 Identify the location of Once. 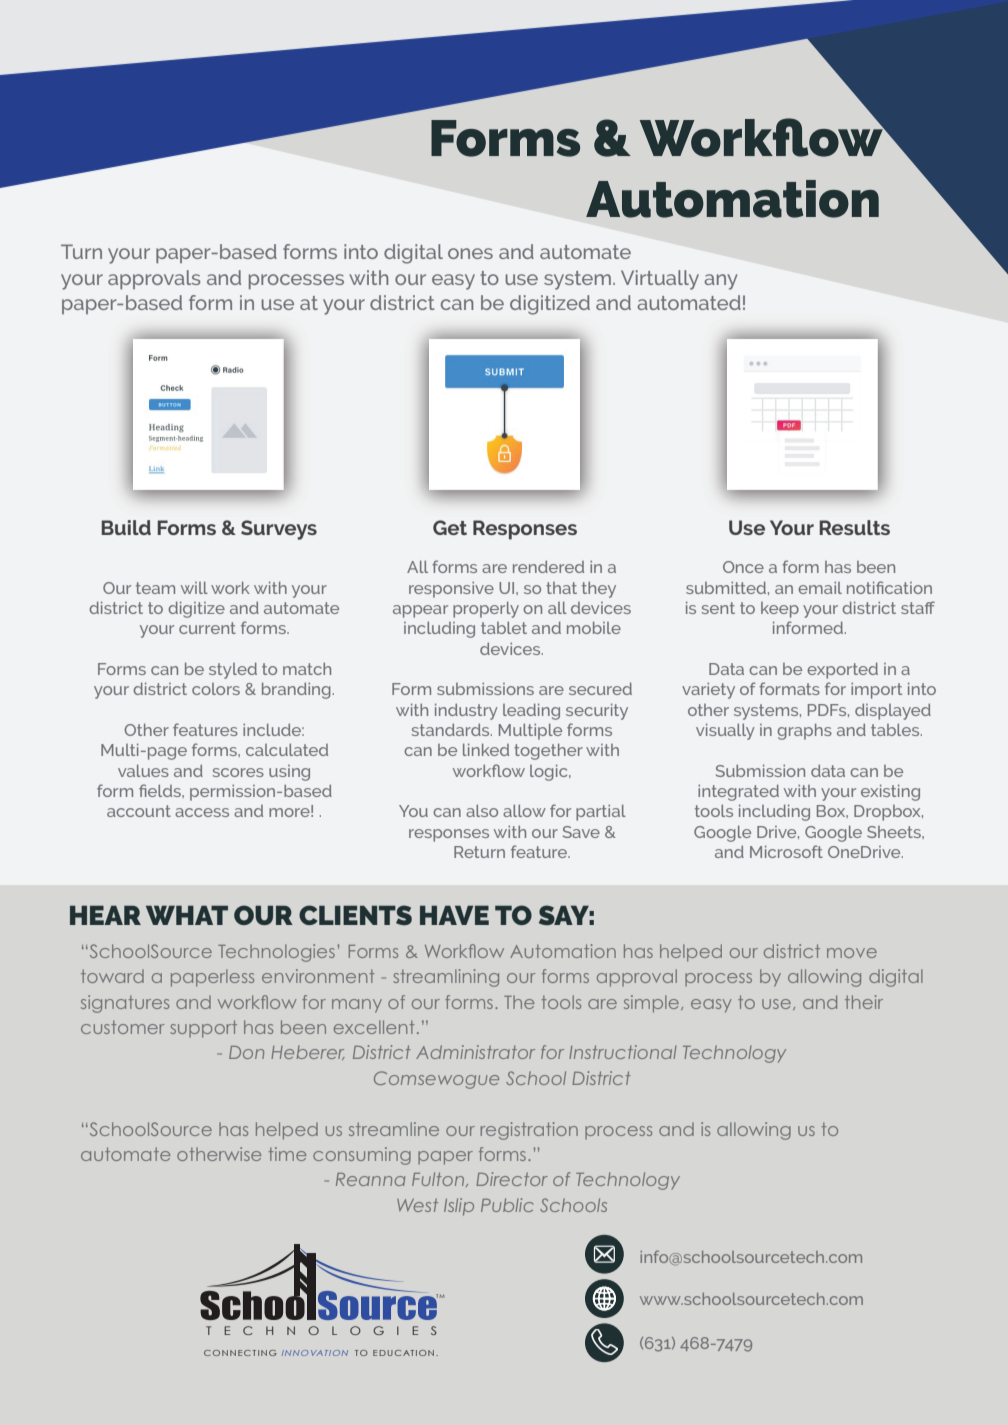
(743, 567).
